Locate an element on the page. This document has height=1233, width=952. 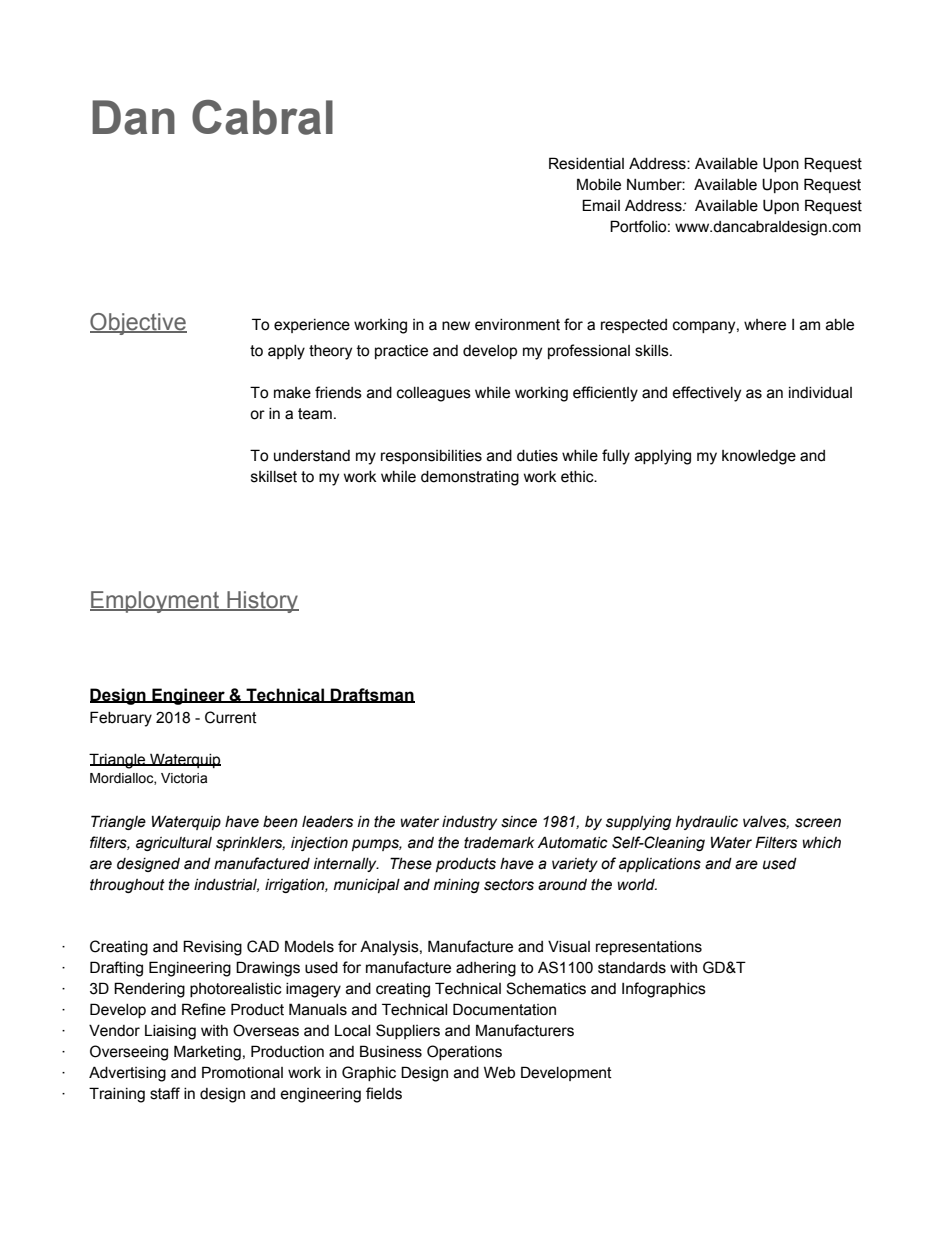
Operations is located at coordinates (464, 1052).
